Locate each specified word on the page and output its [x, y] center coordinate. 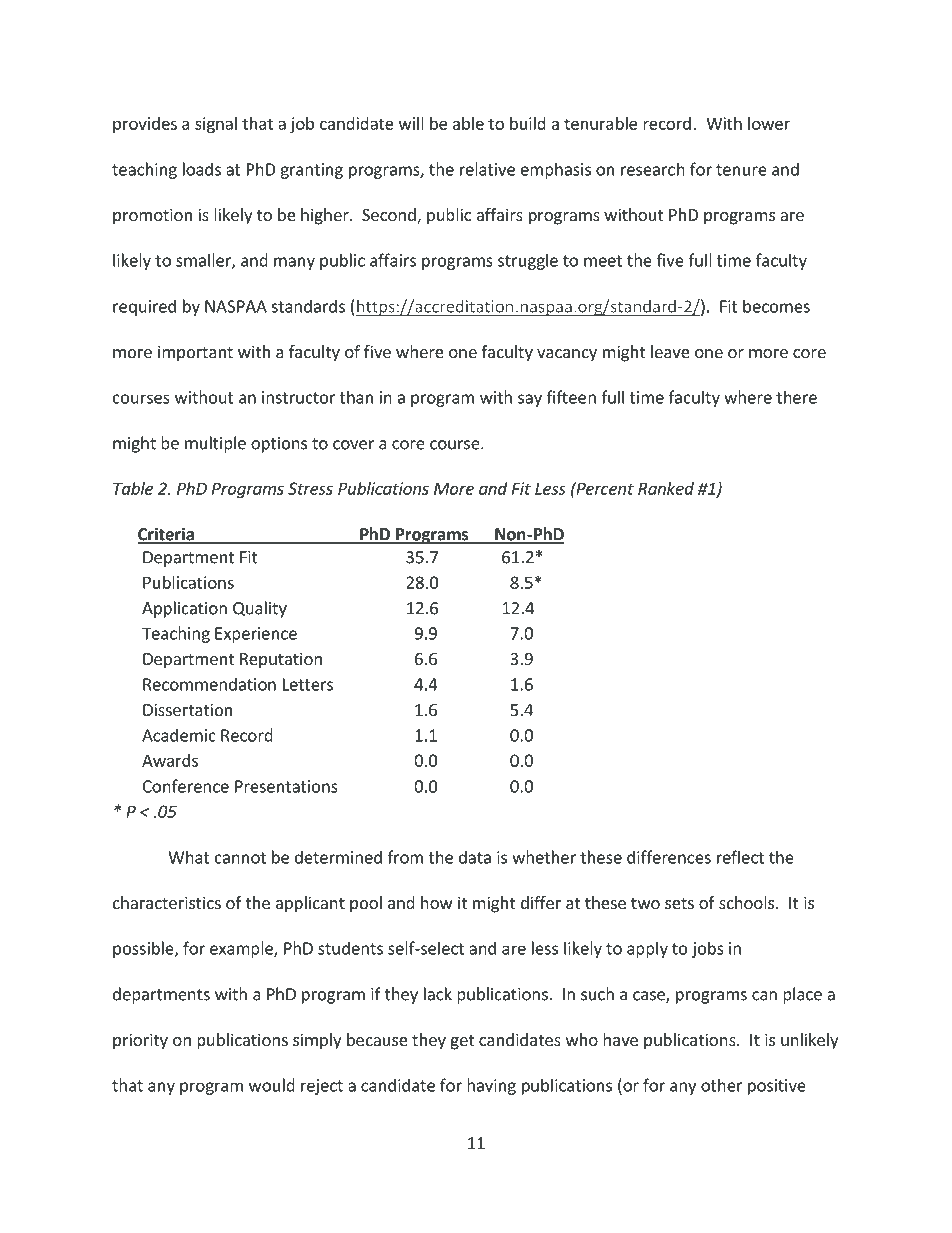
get [462, 1042]
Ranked [666, 488]
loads [202, 169]
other [722, 1085]
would [272, 1085]
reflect [740, 857]
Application [184, 609]
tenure [741, 170]
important [195, 353]
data [475, 857]
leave [670, 351]
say [530, 400]
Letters [308, 684]
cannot [240, 858]
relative [487, 169]
